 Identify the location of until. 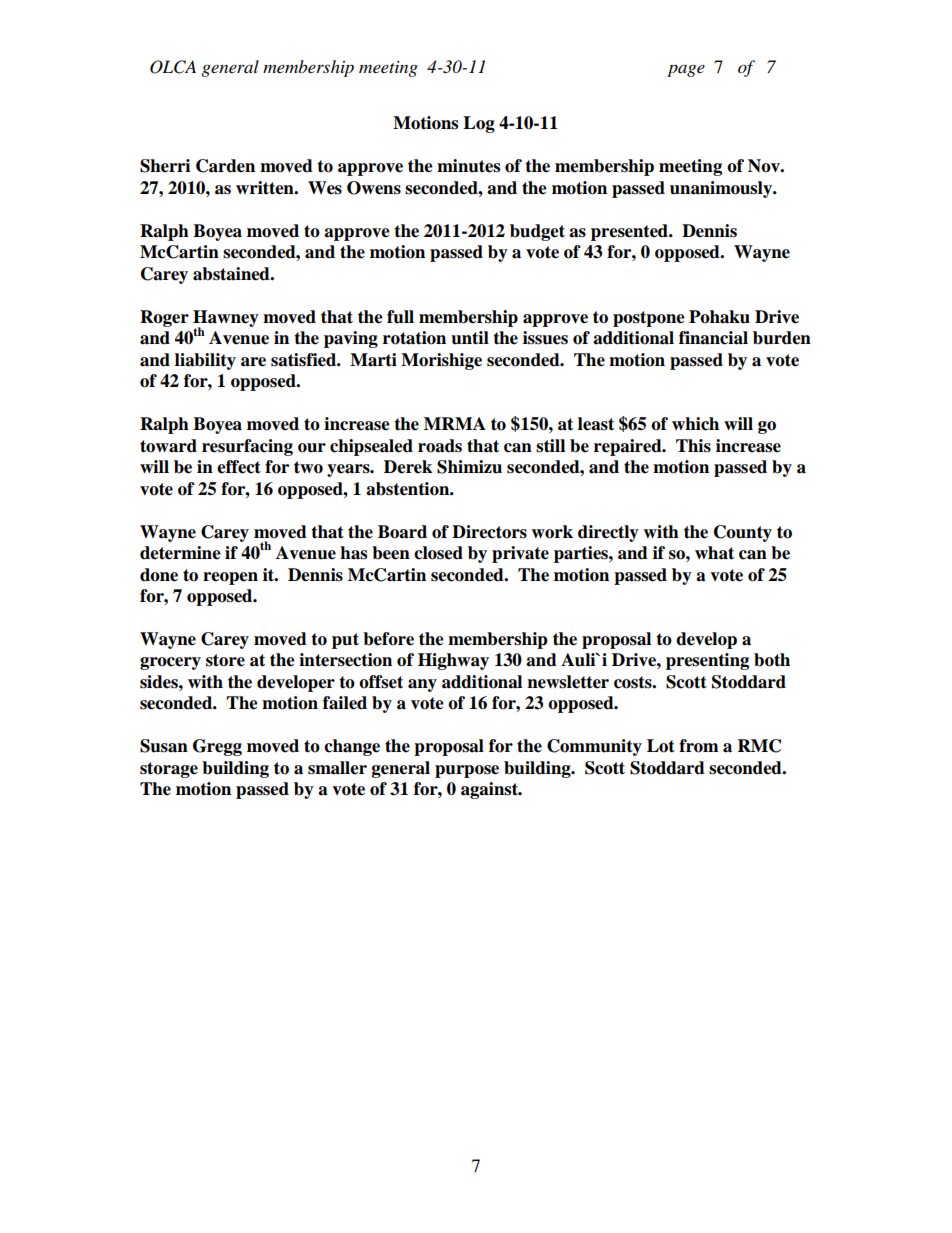
(470, 338).
